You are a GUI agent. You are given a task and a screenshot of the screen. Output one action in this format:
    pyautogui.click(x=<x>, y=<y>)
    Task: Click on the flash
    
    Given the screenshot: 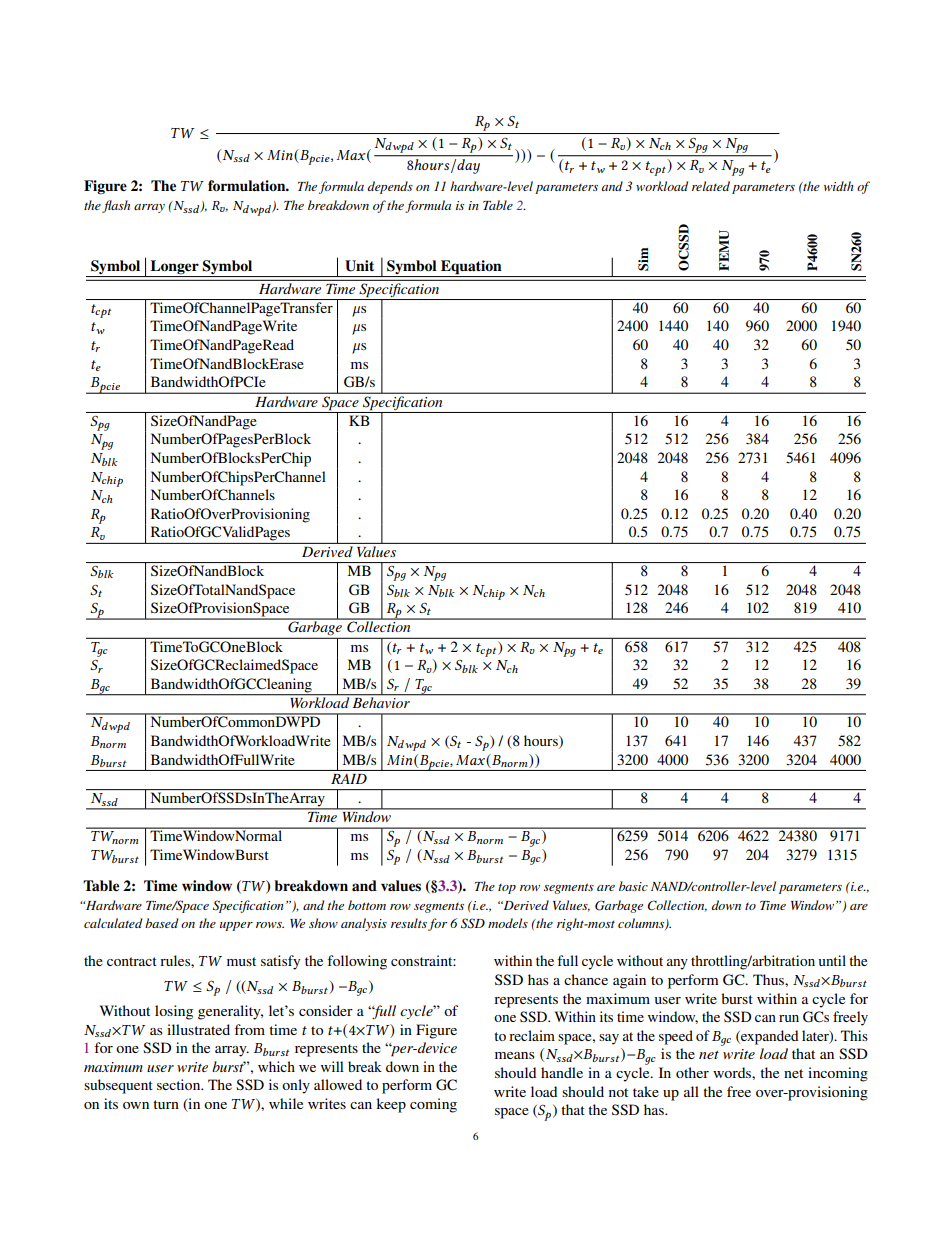 What is the action you would take?
    pyautogui.click(x=116, y=206)
